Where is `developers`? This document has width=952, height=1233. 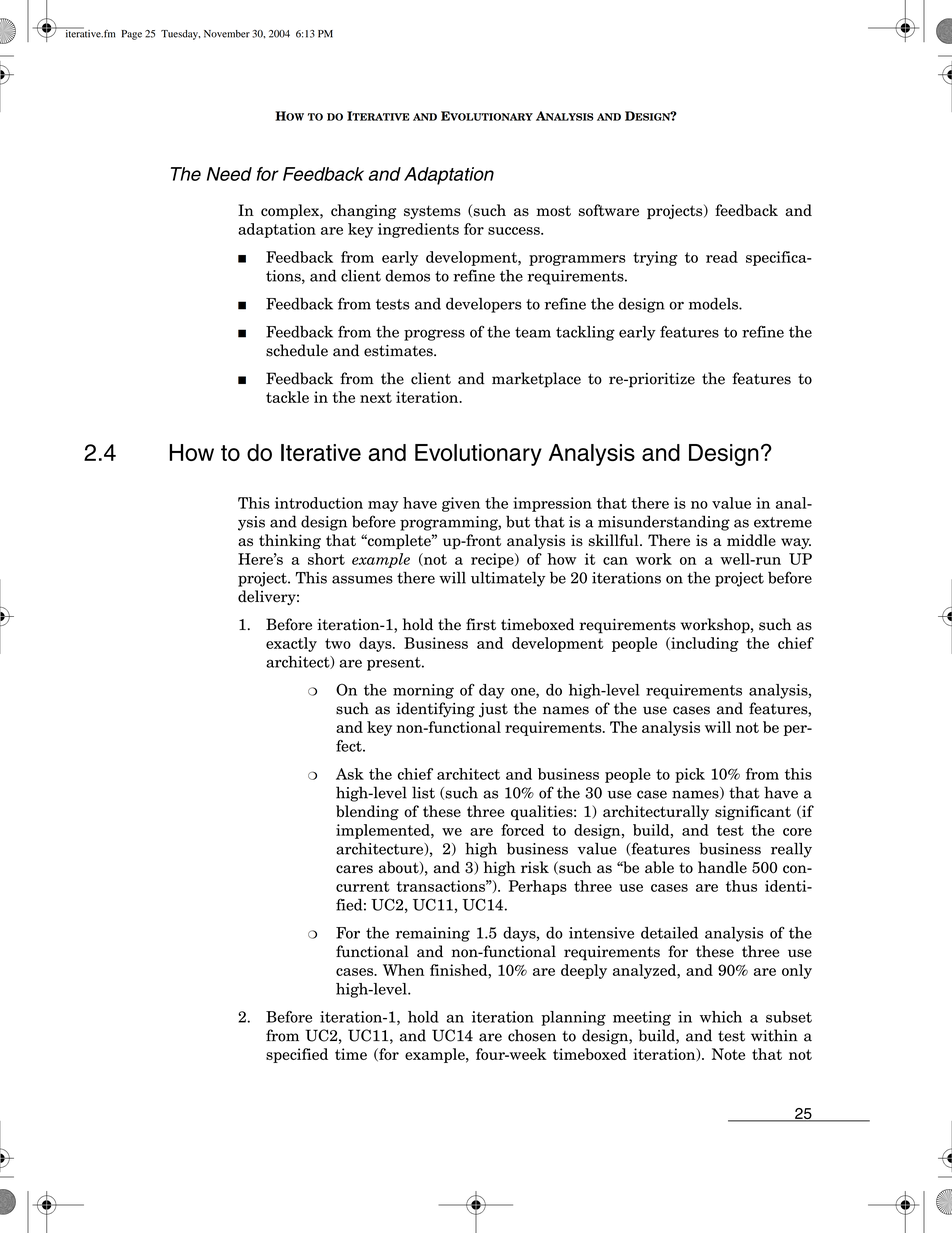
developers is located at coordinates (484, 305).
